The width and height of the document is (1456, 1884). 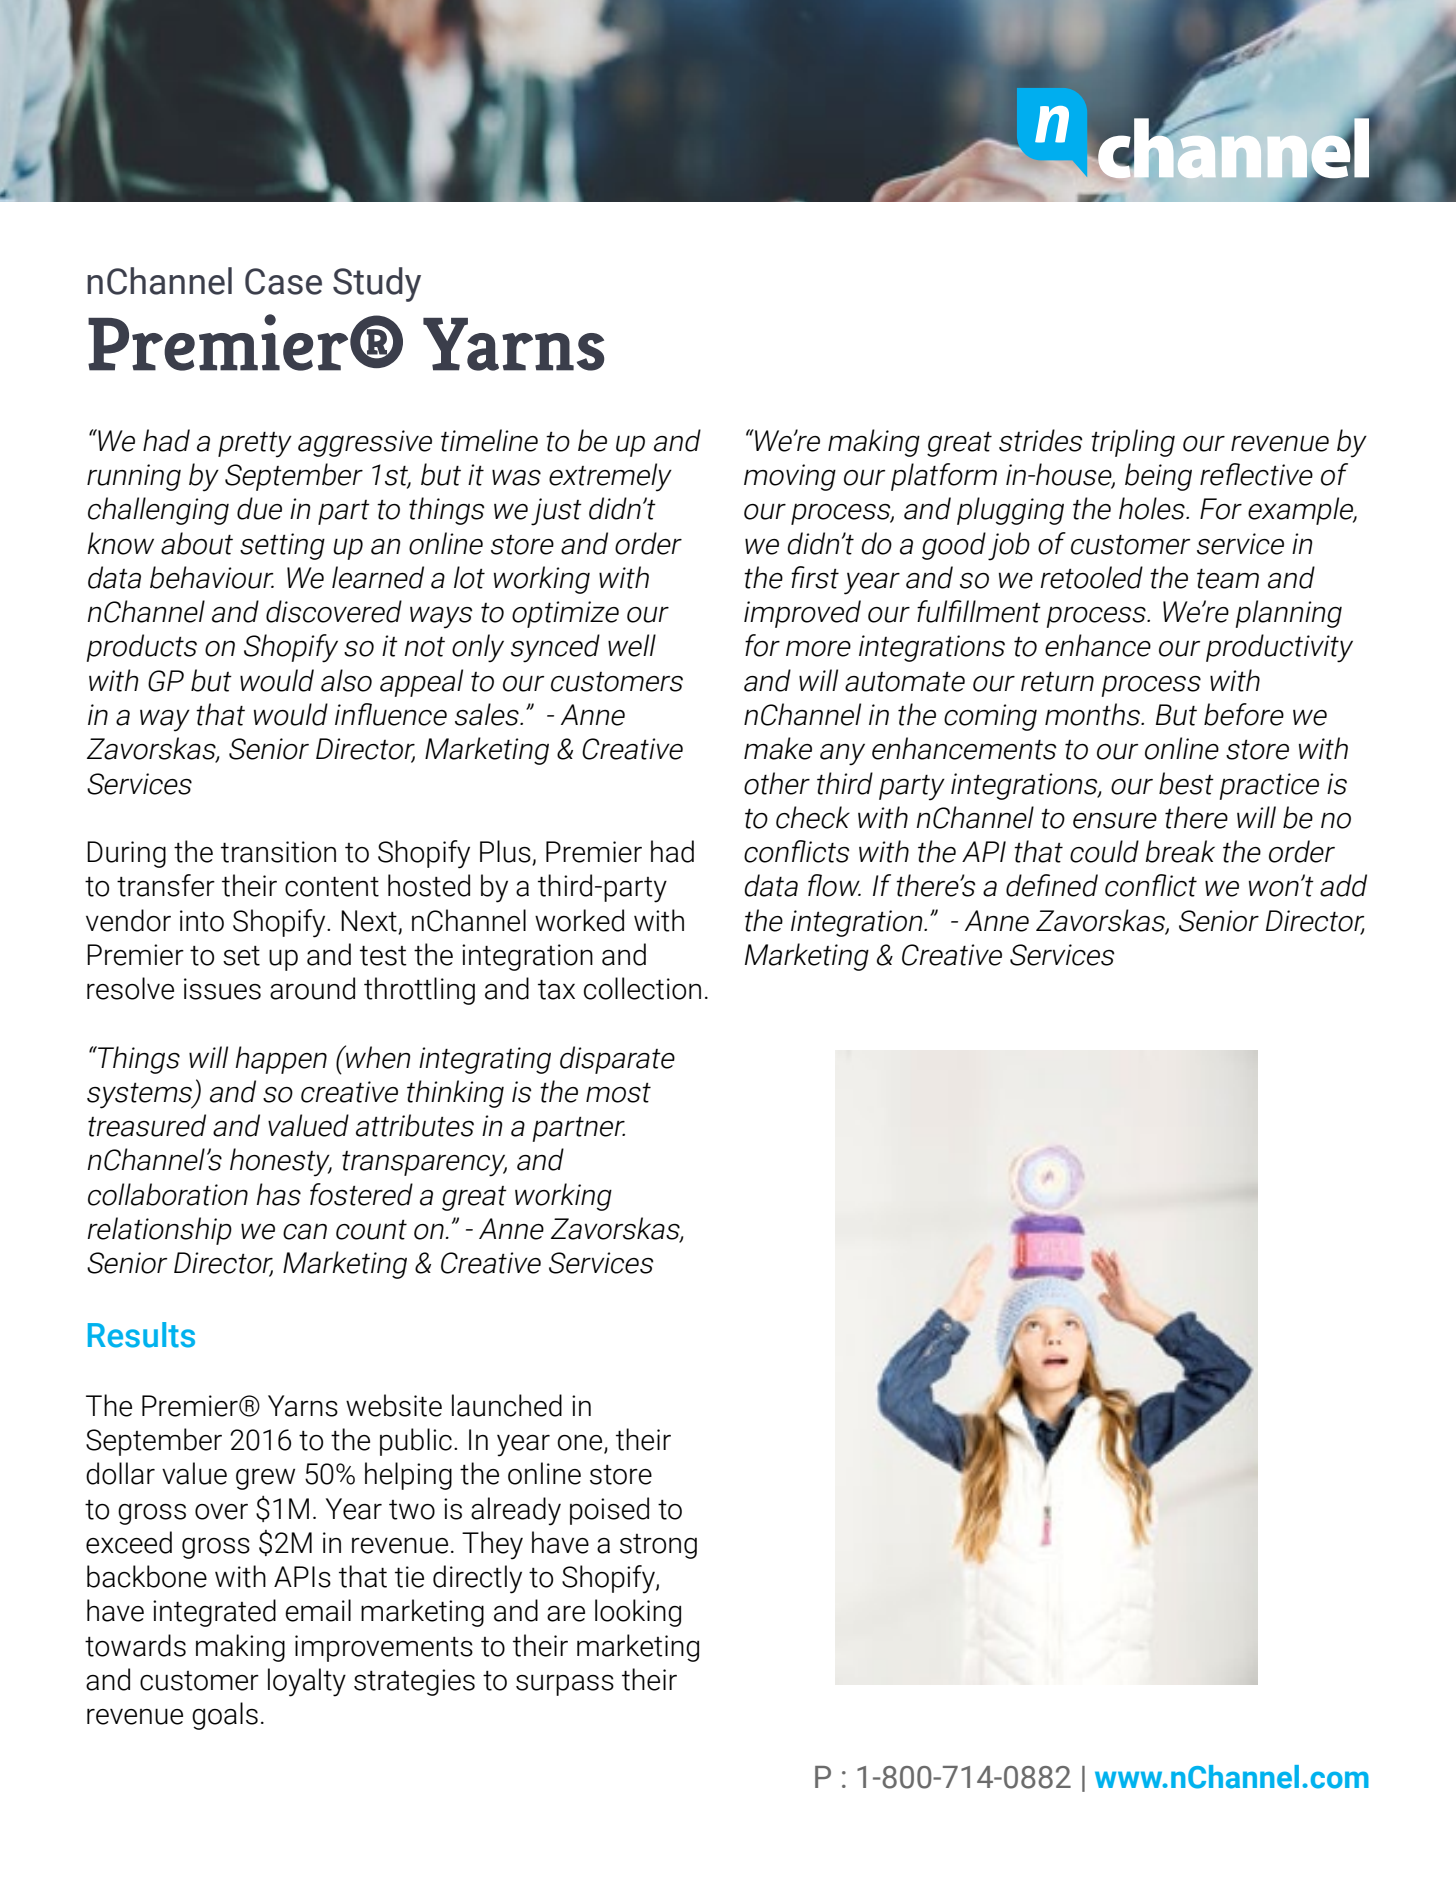 What do you see at coordinates (429, 885) in the document?
I see `hosted` at bounding box center [429, 885].
